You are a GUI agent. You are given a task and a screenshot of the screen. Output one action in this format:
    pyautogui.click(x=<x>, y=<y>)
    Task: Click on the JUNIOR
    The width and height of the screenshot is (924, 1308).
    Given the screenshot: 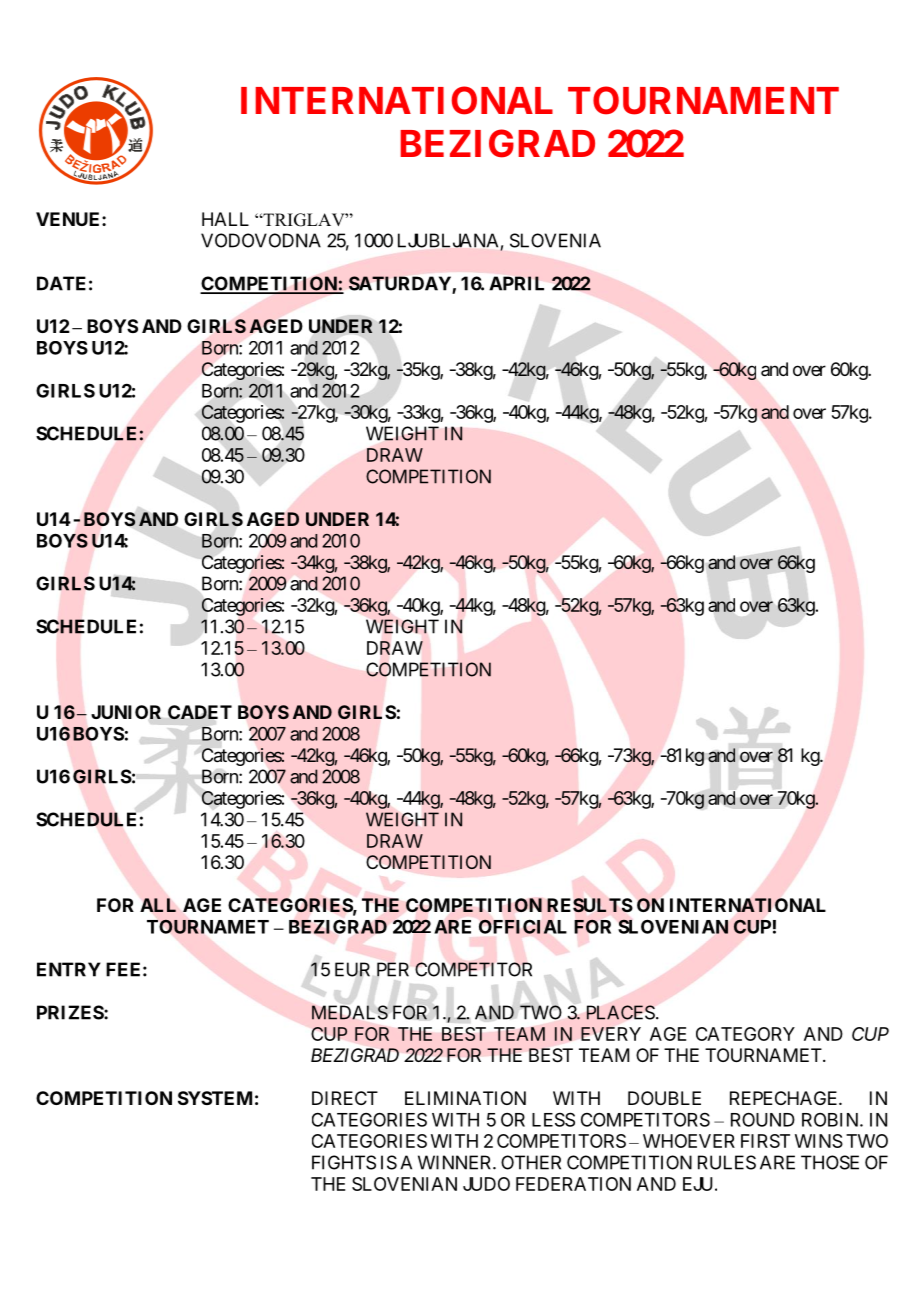 What is the action you would take?
    pyautogui.click(x=126, y=712)
